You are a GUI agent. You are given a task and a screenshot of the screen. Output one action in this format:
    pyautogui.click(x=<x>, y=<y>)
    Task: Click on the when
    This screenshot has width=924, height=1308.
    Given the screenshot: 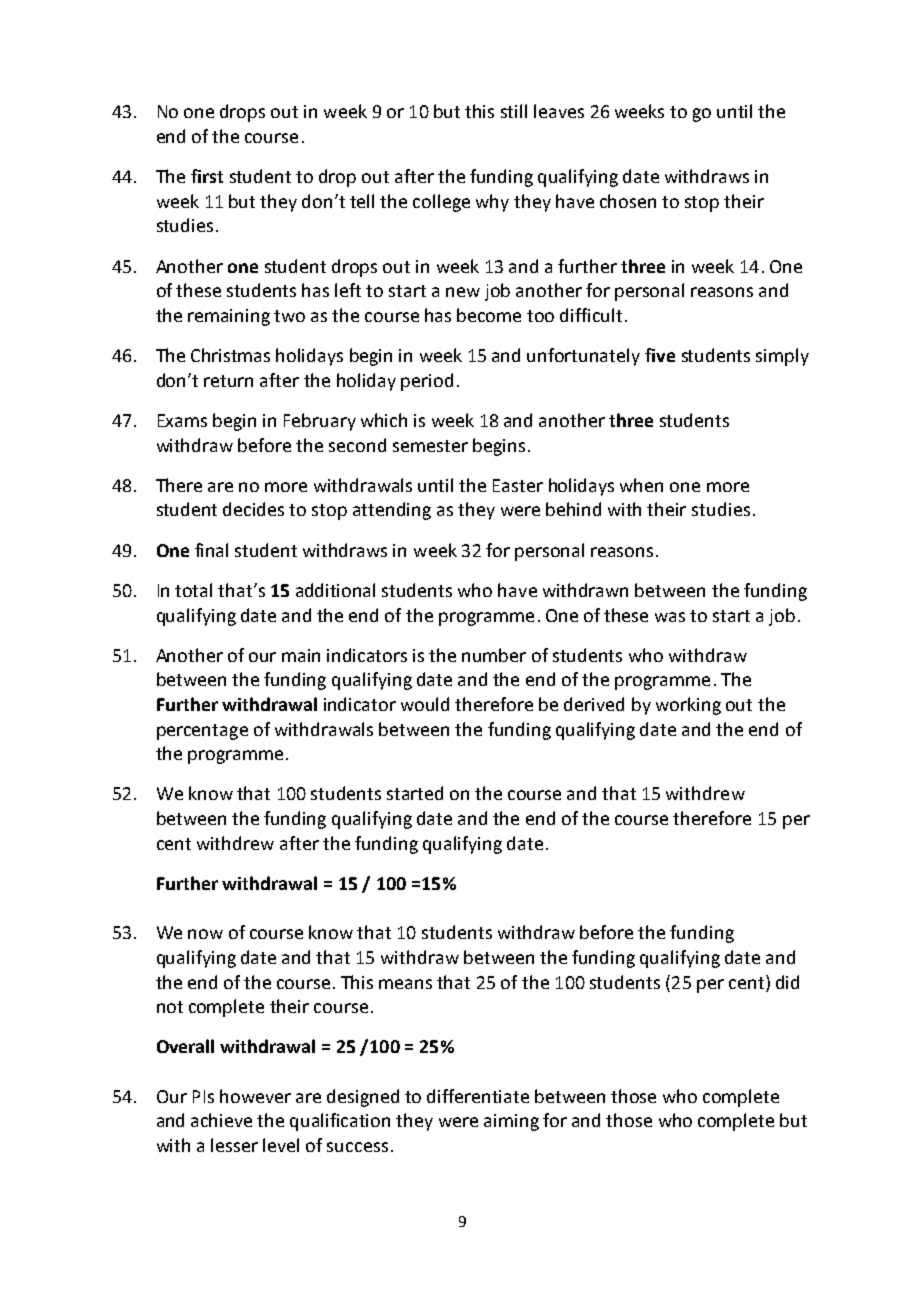 What is the action you would take?
    pyautogui.click(x=641, y=485)
